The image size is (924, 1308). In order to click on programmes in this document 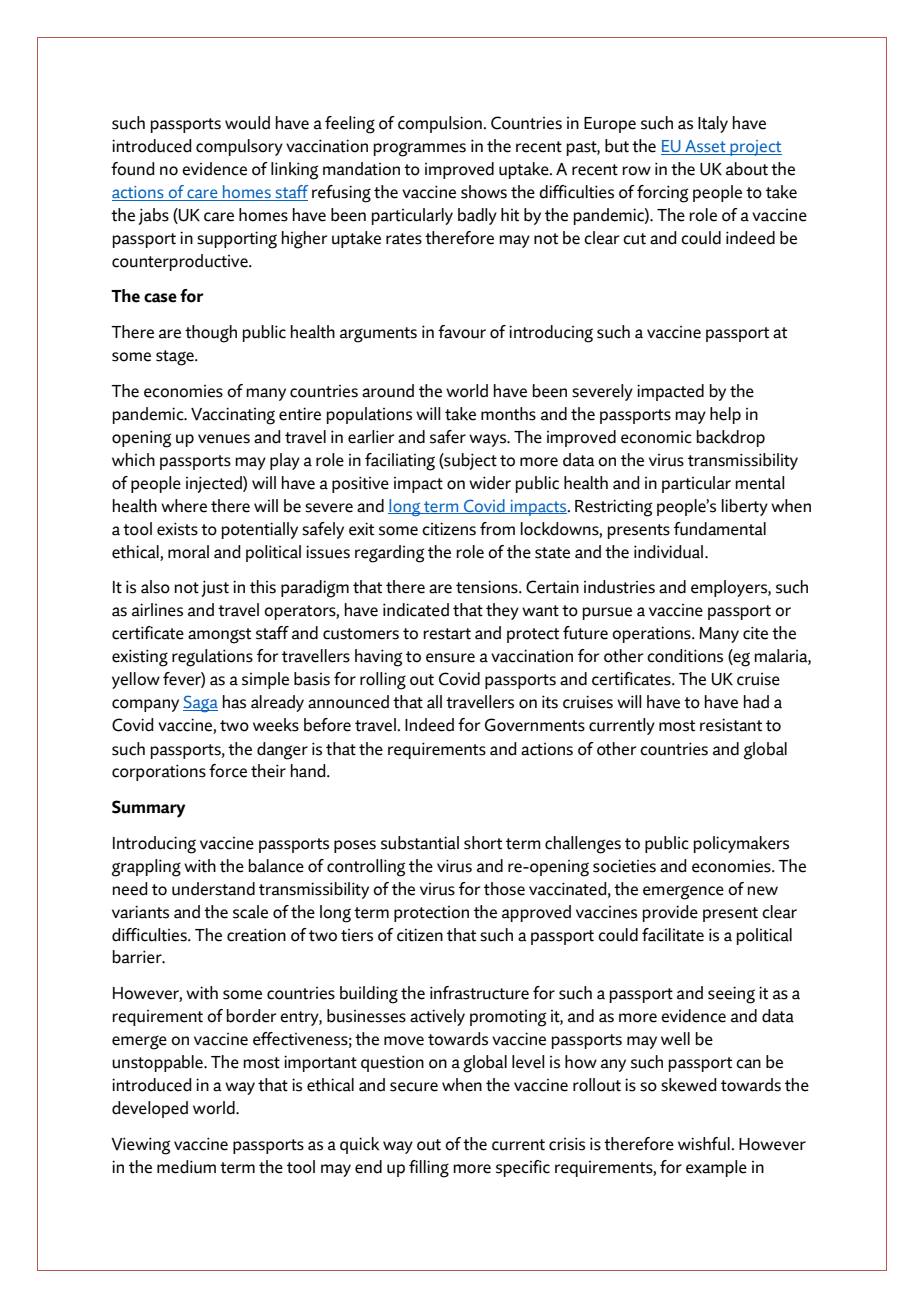, I will do `click(420, 149)`.
